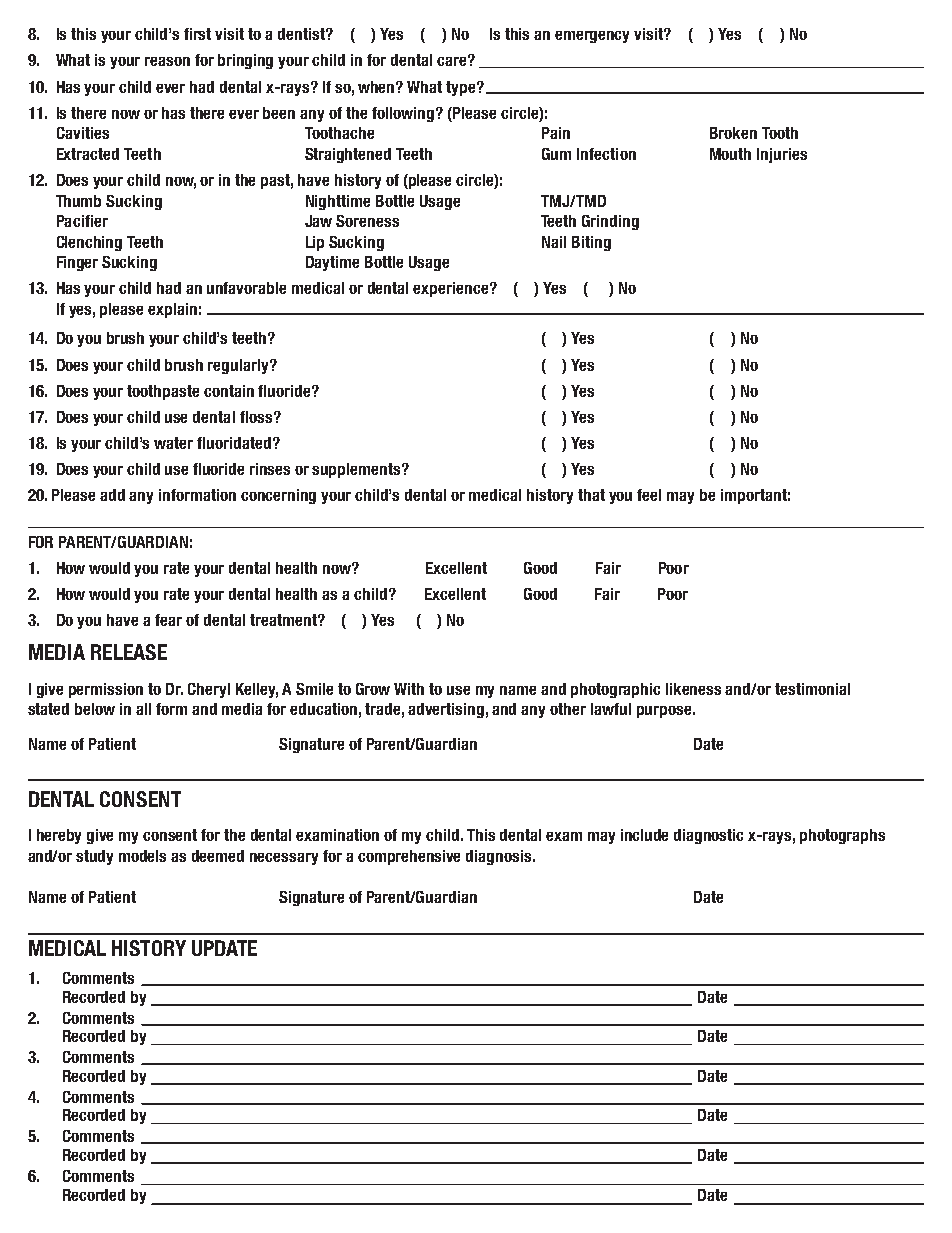 This screenshot has height=1233, width=952. Describe the element at coordinates (649, 495) in the screenshot. I see `feel` at that location.
